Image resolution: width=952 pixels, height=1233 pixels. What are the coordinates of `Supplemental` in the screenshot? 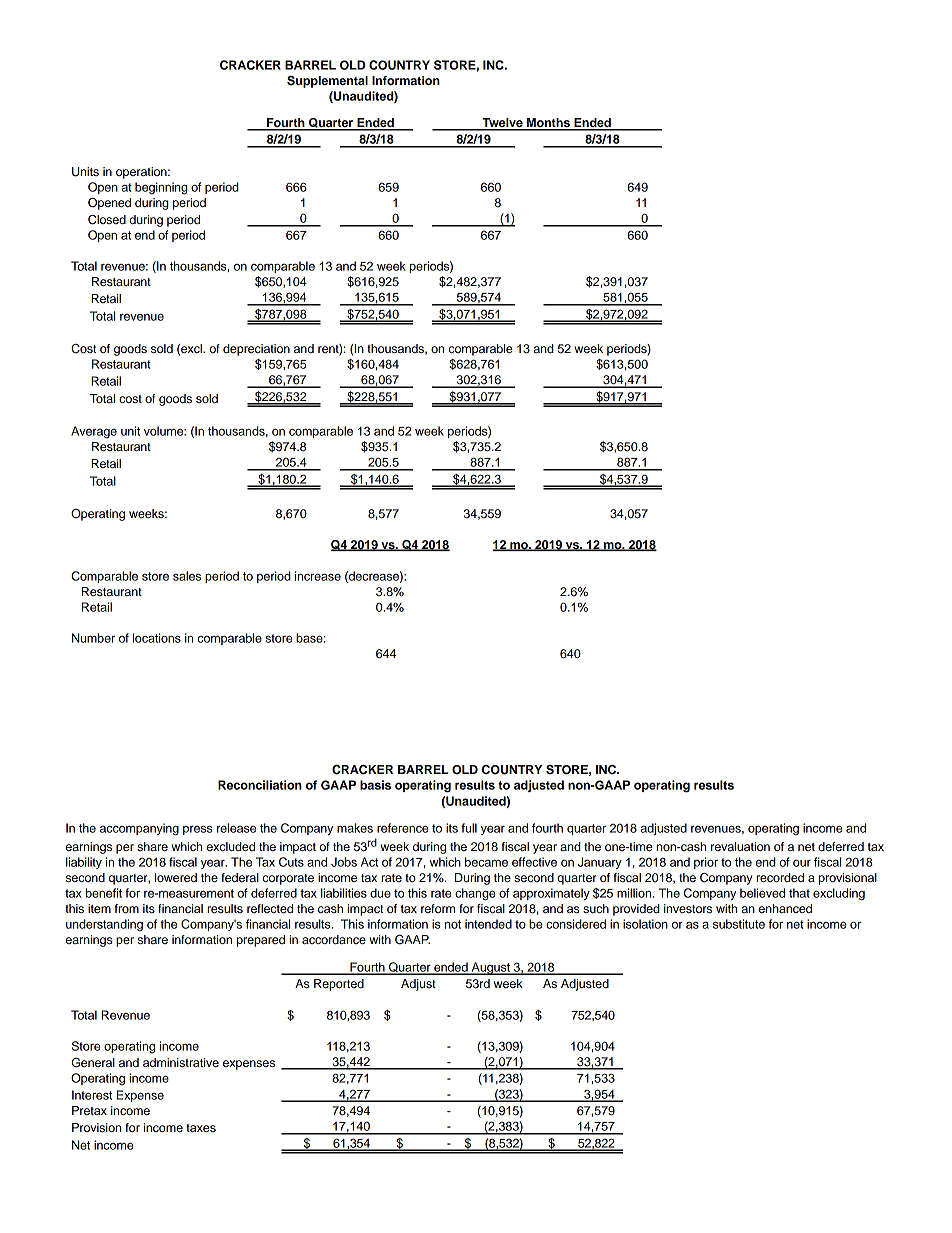 It's located at (327, 82).
